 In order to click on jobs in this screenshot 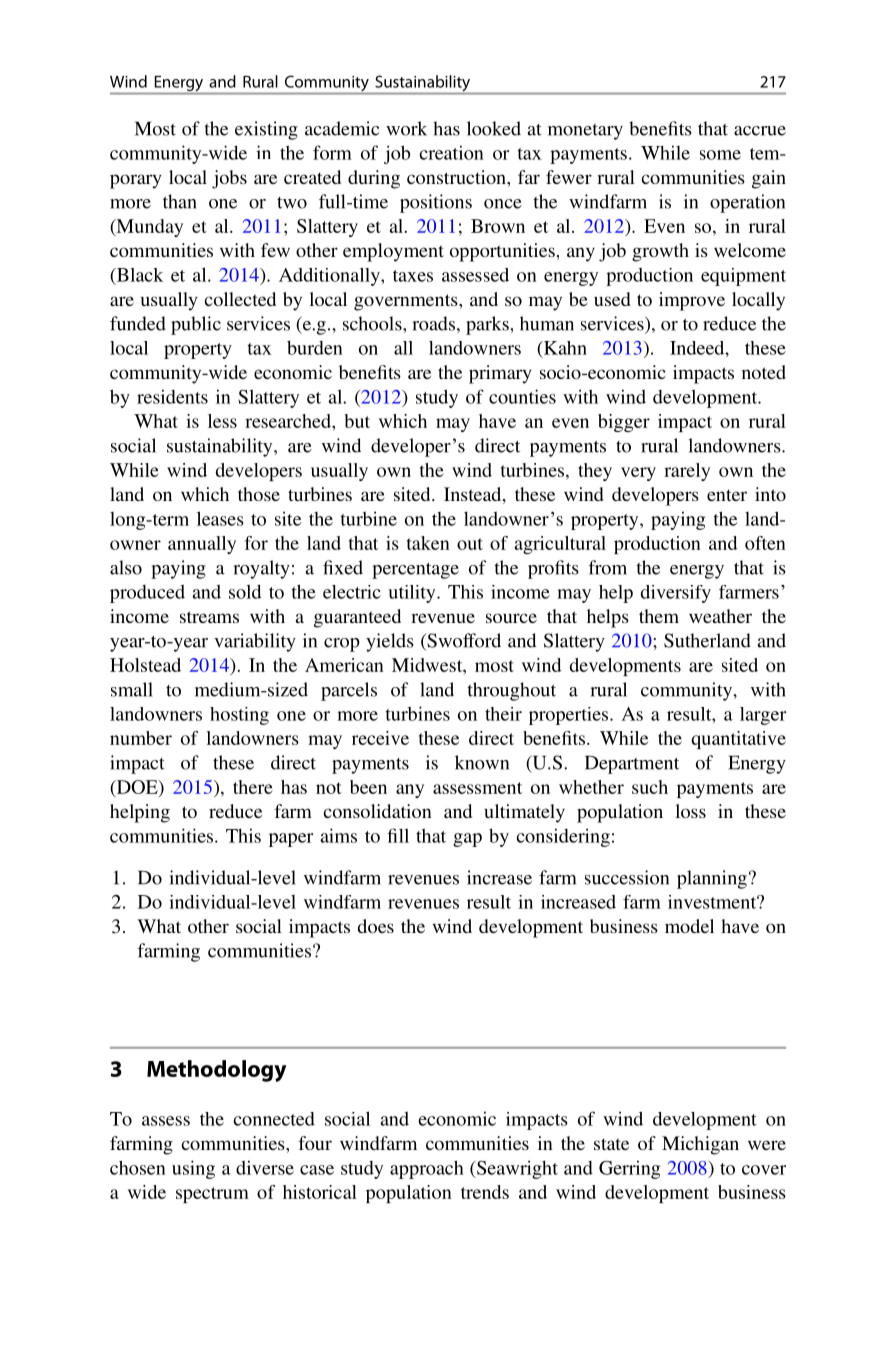, I will do `click(229, 179)`.
